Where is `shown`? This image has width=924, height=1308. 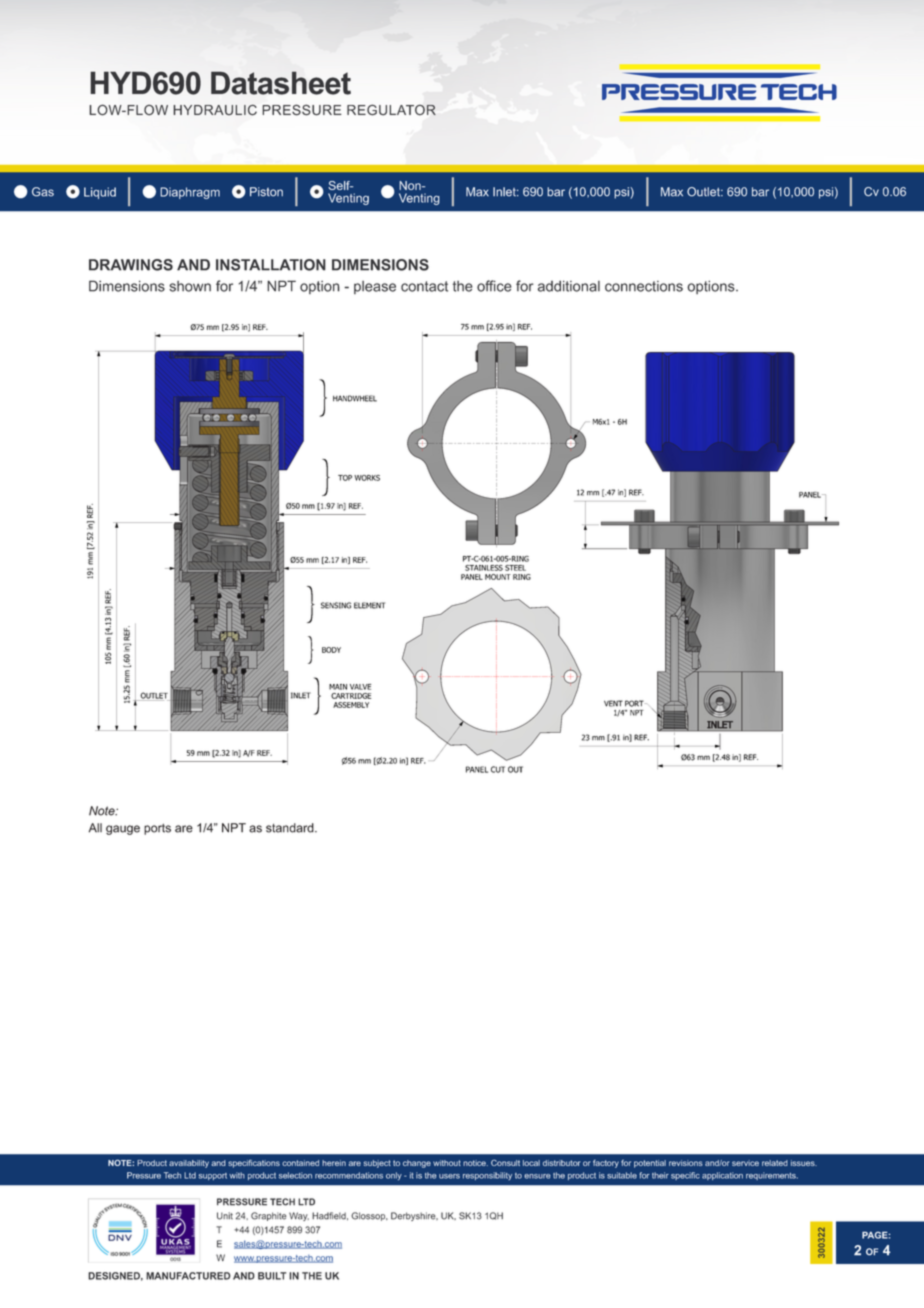
shown is located at coordinates (190, 286).
